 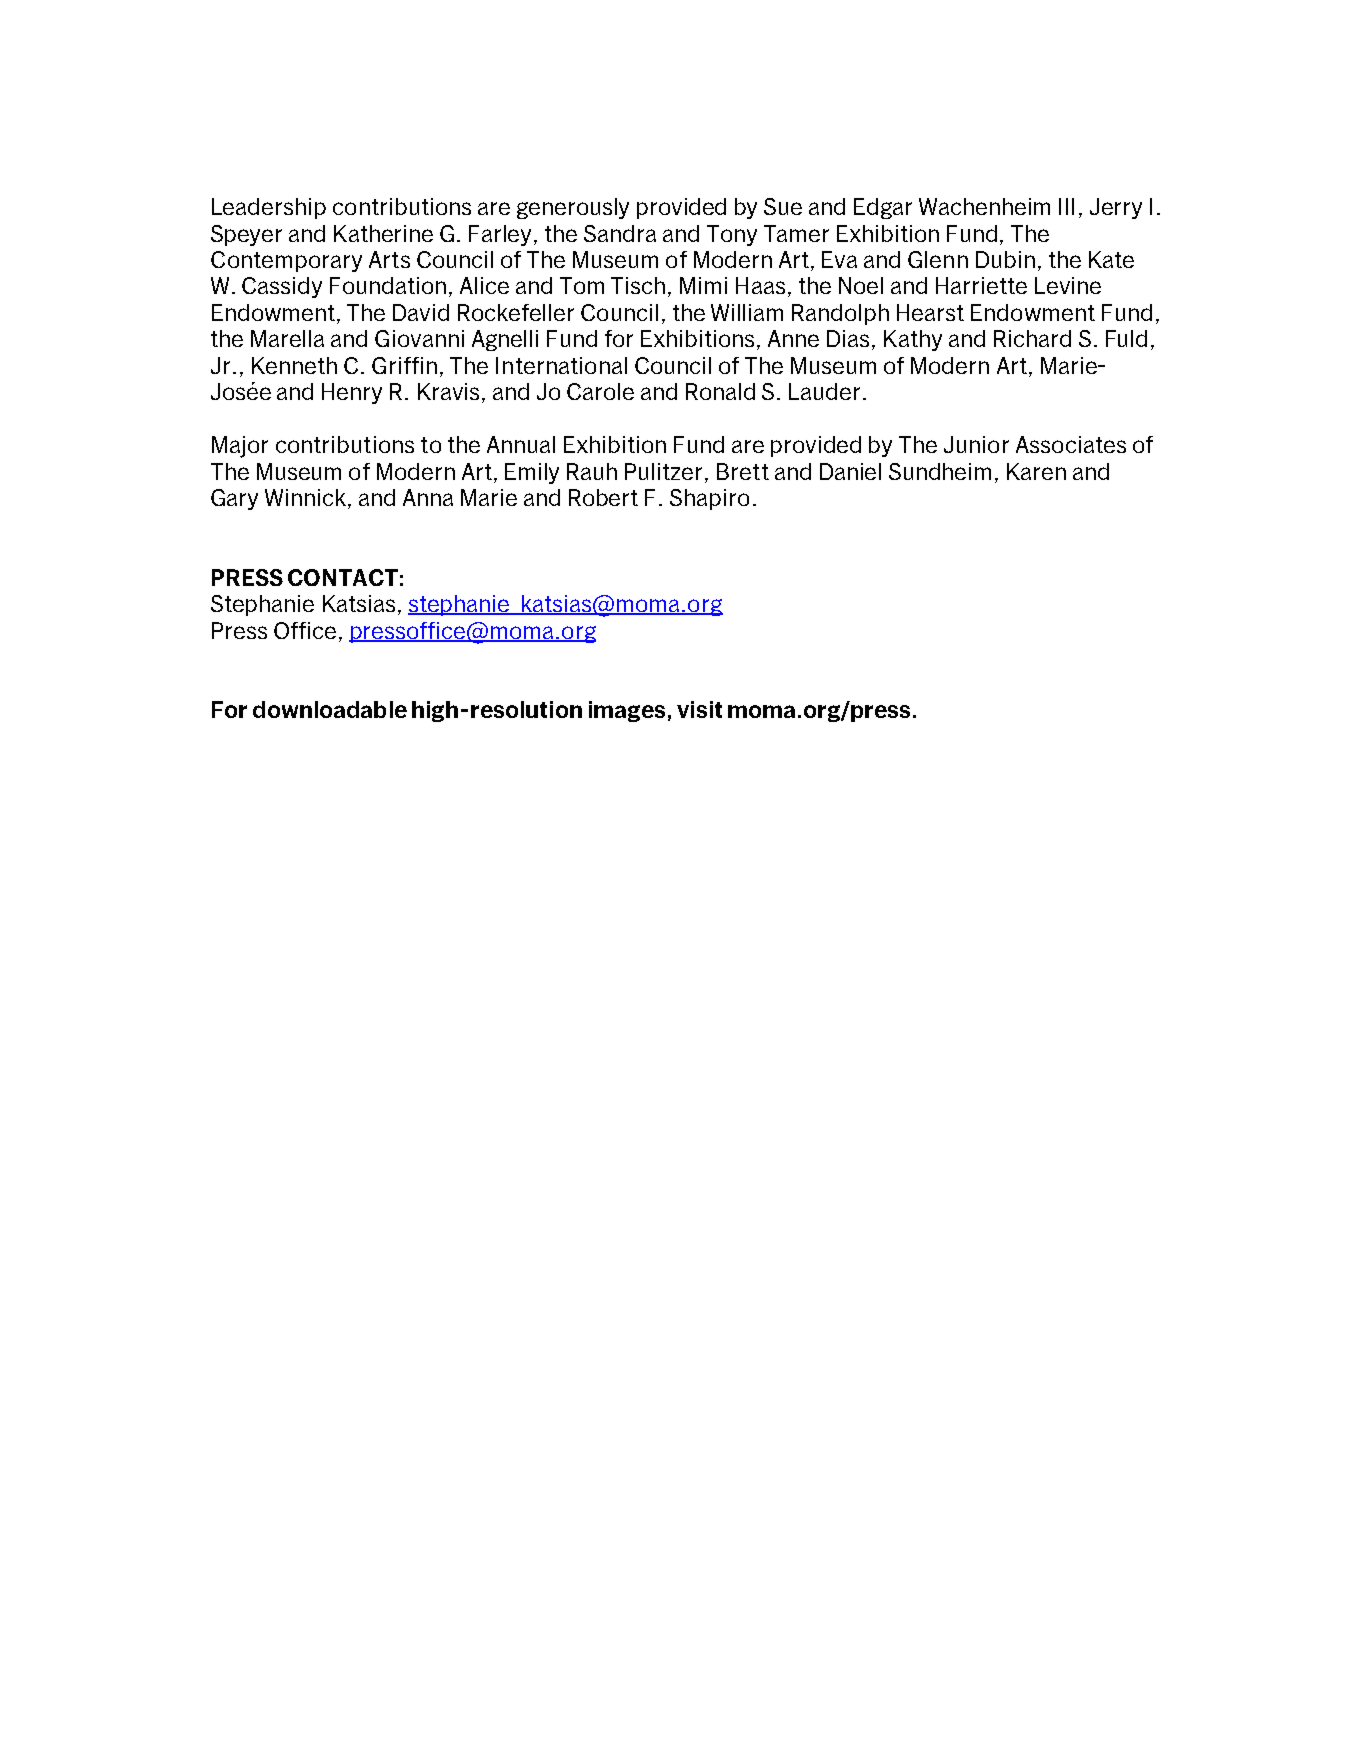 What do you see at coordinates (1066, 206) in the screenshot?
I see `III` at bounding box center [1066, 206].
